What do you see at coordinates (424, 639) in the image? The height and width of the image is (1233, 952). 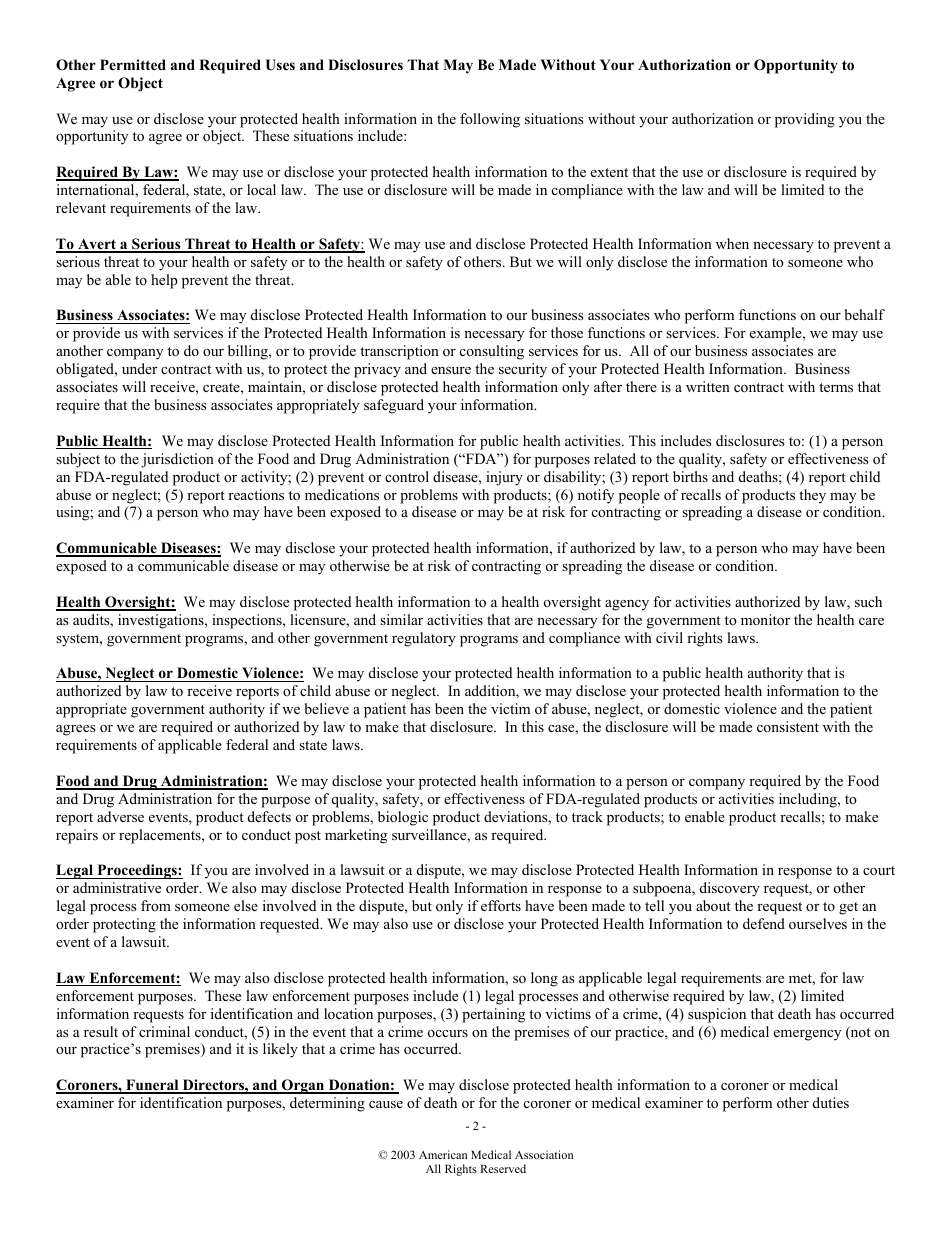 I see `regulatory` at bounding box center [424, 639].
